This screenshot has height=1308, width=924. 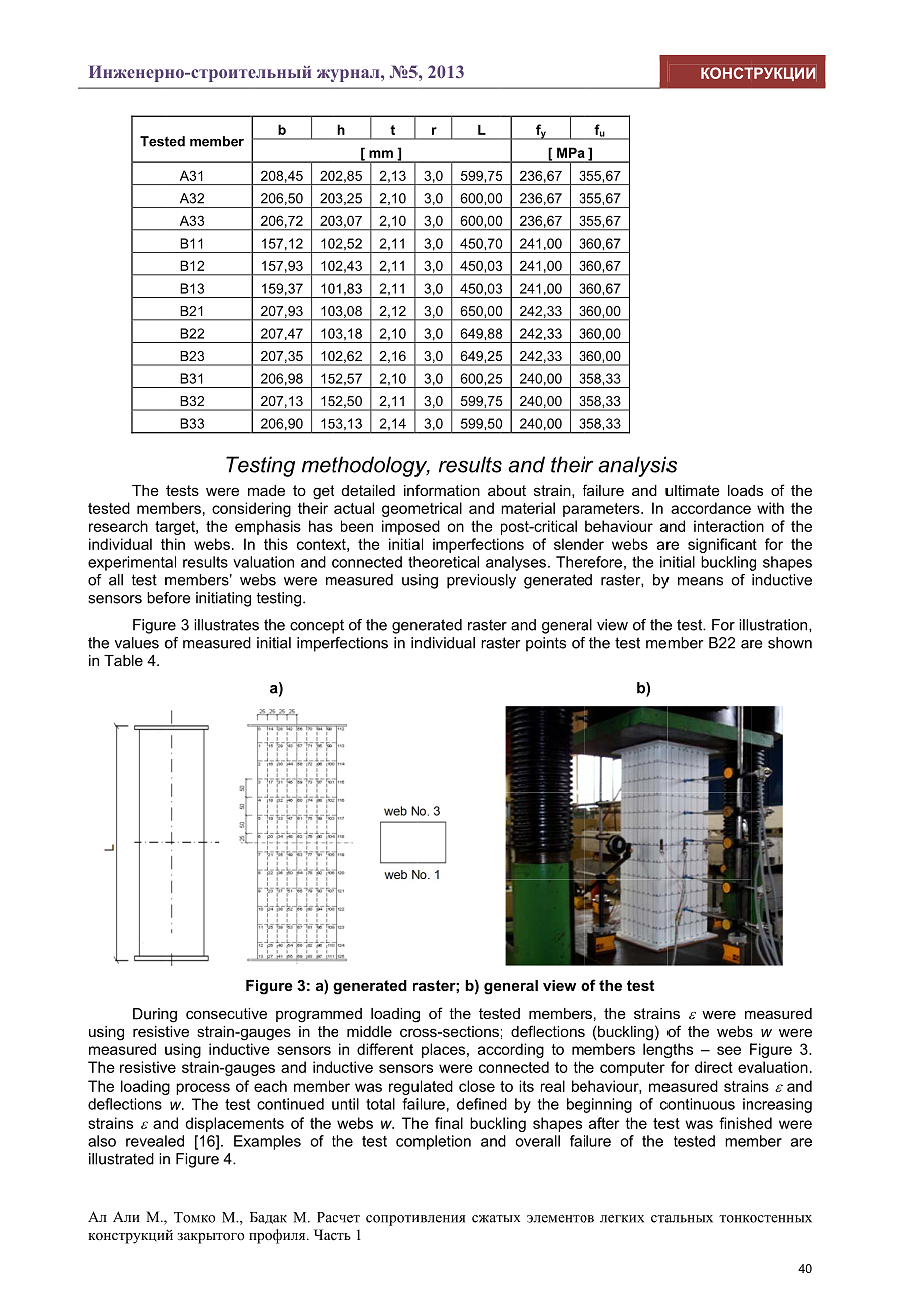 What do you see at coordinates (368, 490) in the screenshot?
I see `detailed` at bounding box center [368, 490].
